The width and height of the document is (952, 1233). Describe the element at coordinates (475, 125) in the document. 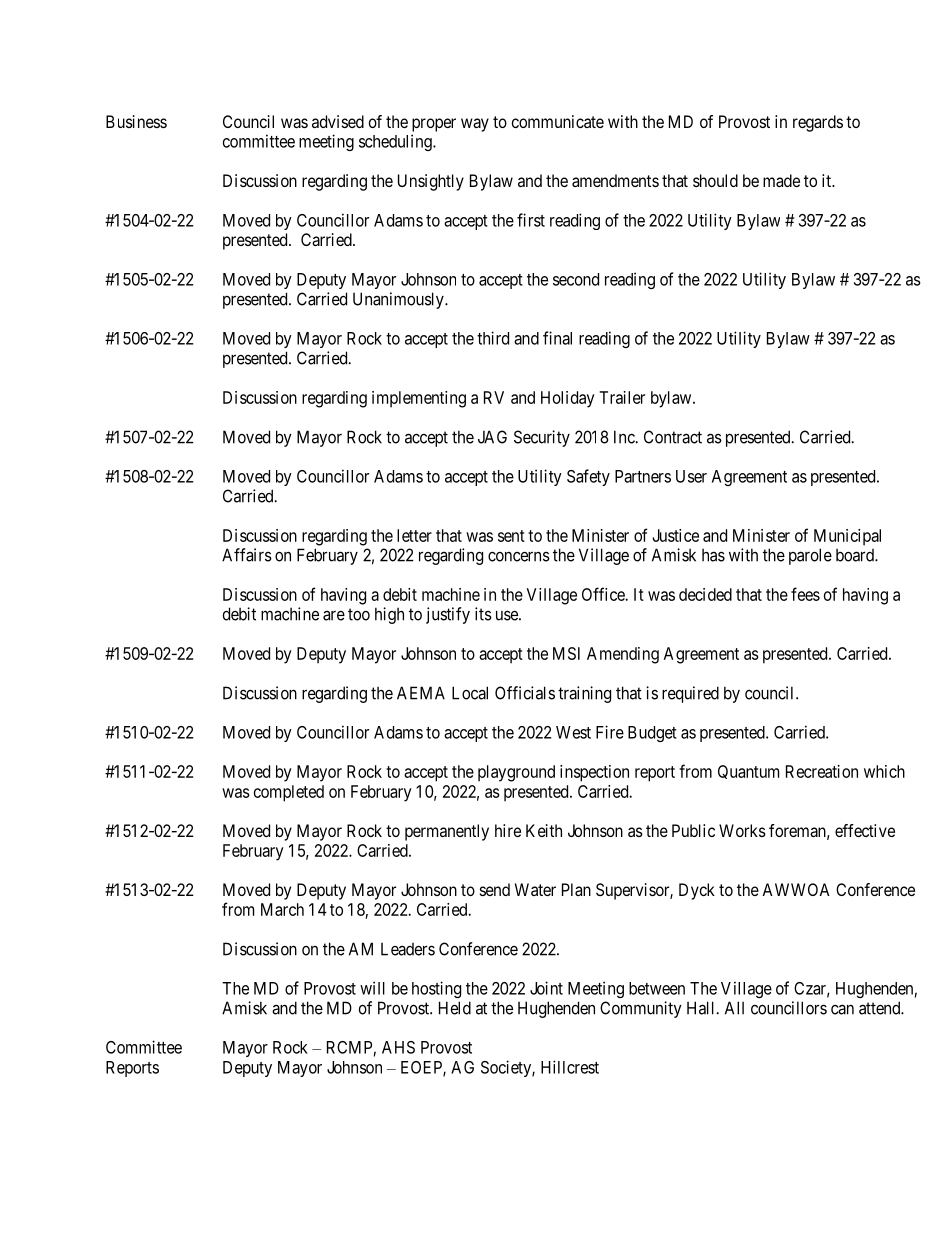

I see `way` at that location.
